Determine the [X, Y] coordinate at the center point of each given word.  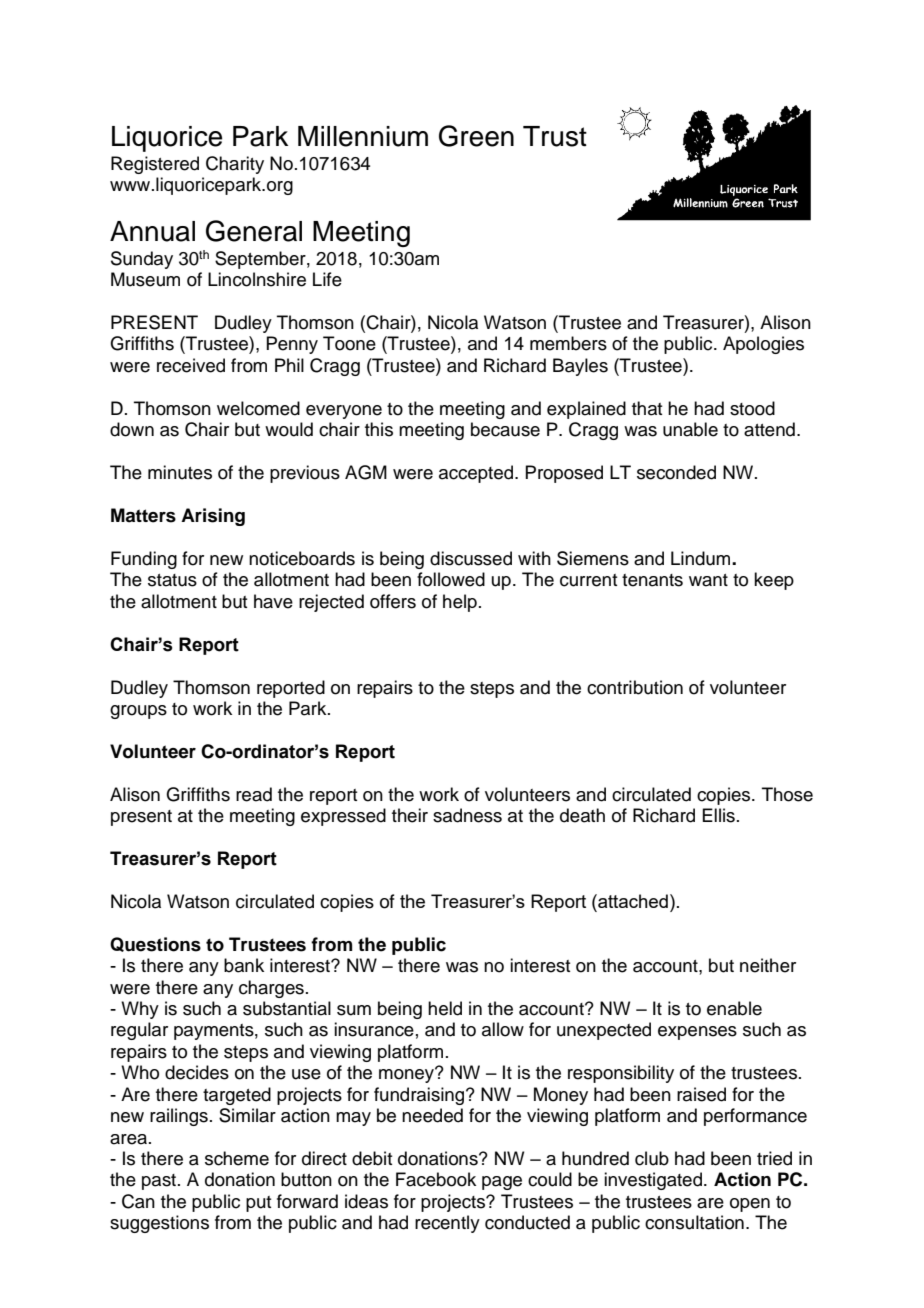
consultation [694, 1222]
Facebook [436, 1179]
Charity [235, 165]
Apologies [763, 345]
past [160, 1182]
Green [476, 136]
